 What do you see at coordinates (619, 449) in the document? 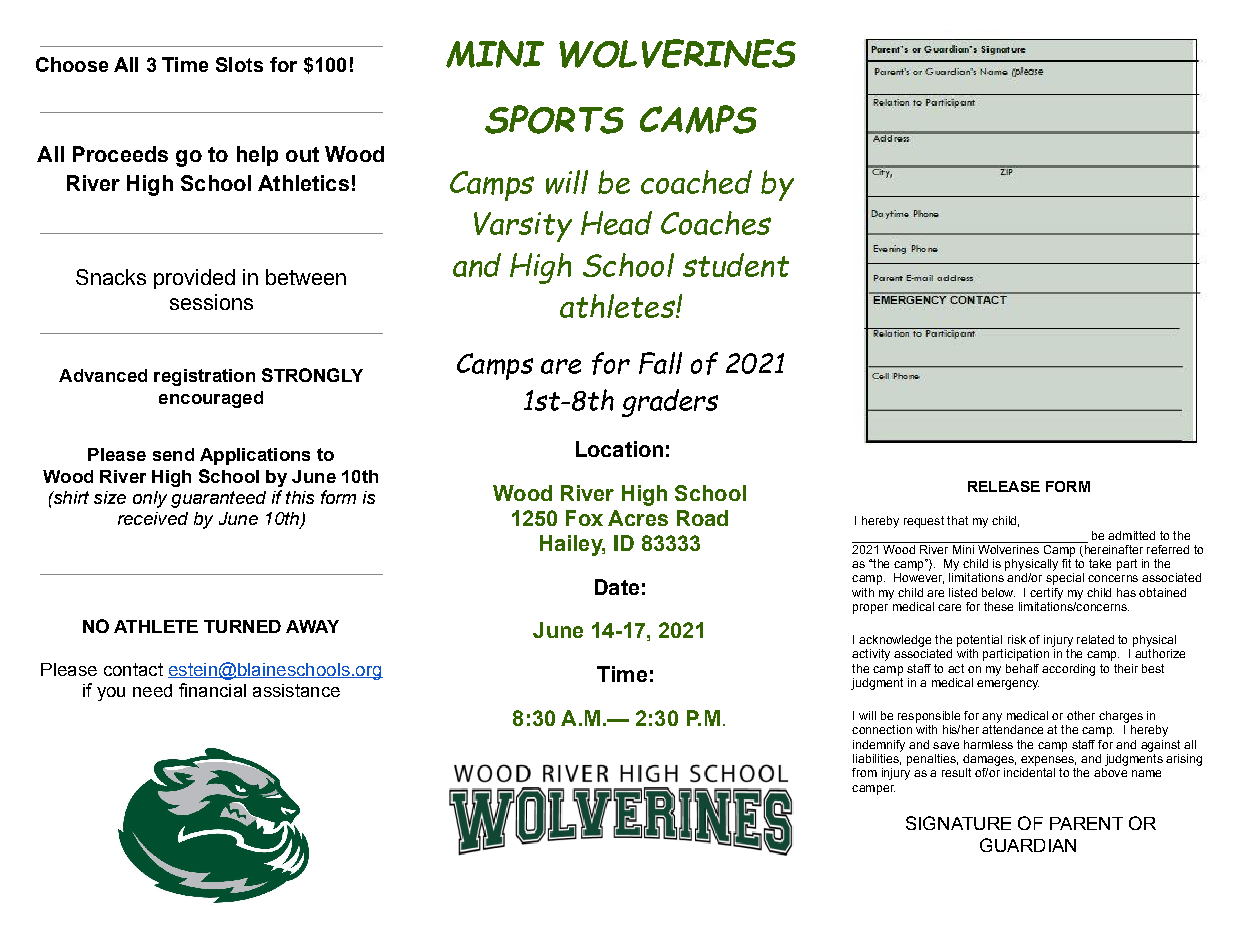
I see `Location` at bounding box center [619, 449].
